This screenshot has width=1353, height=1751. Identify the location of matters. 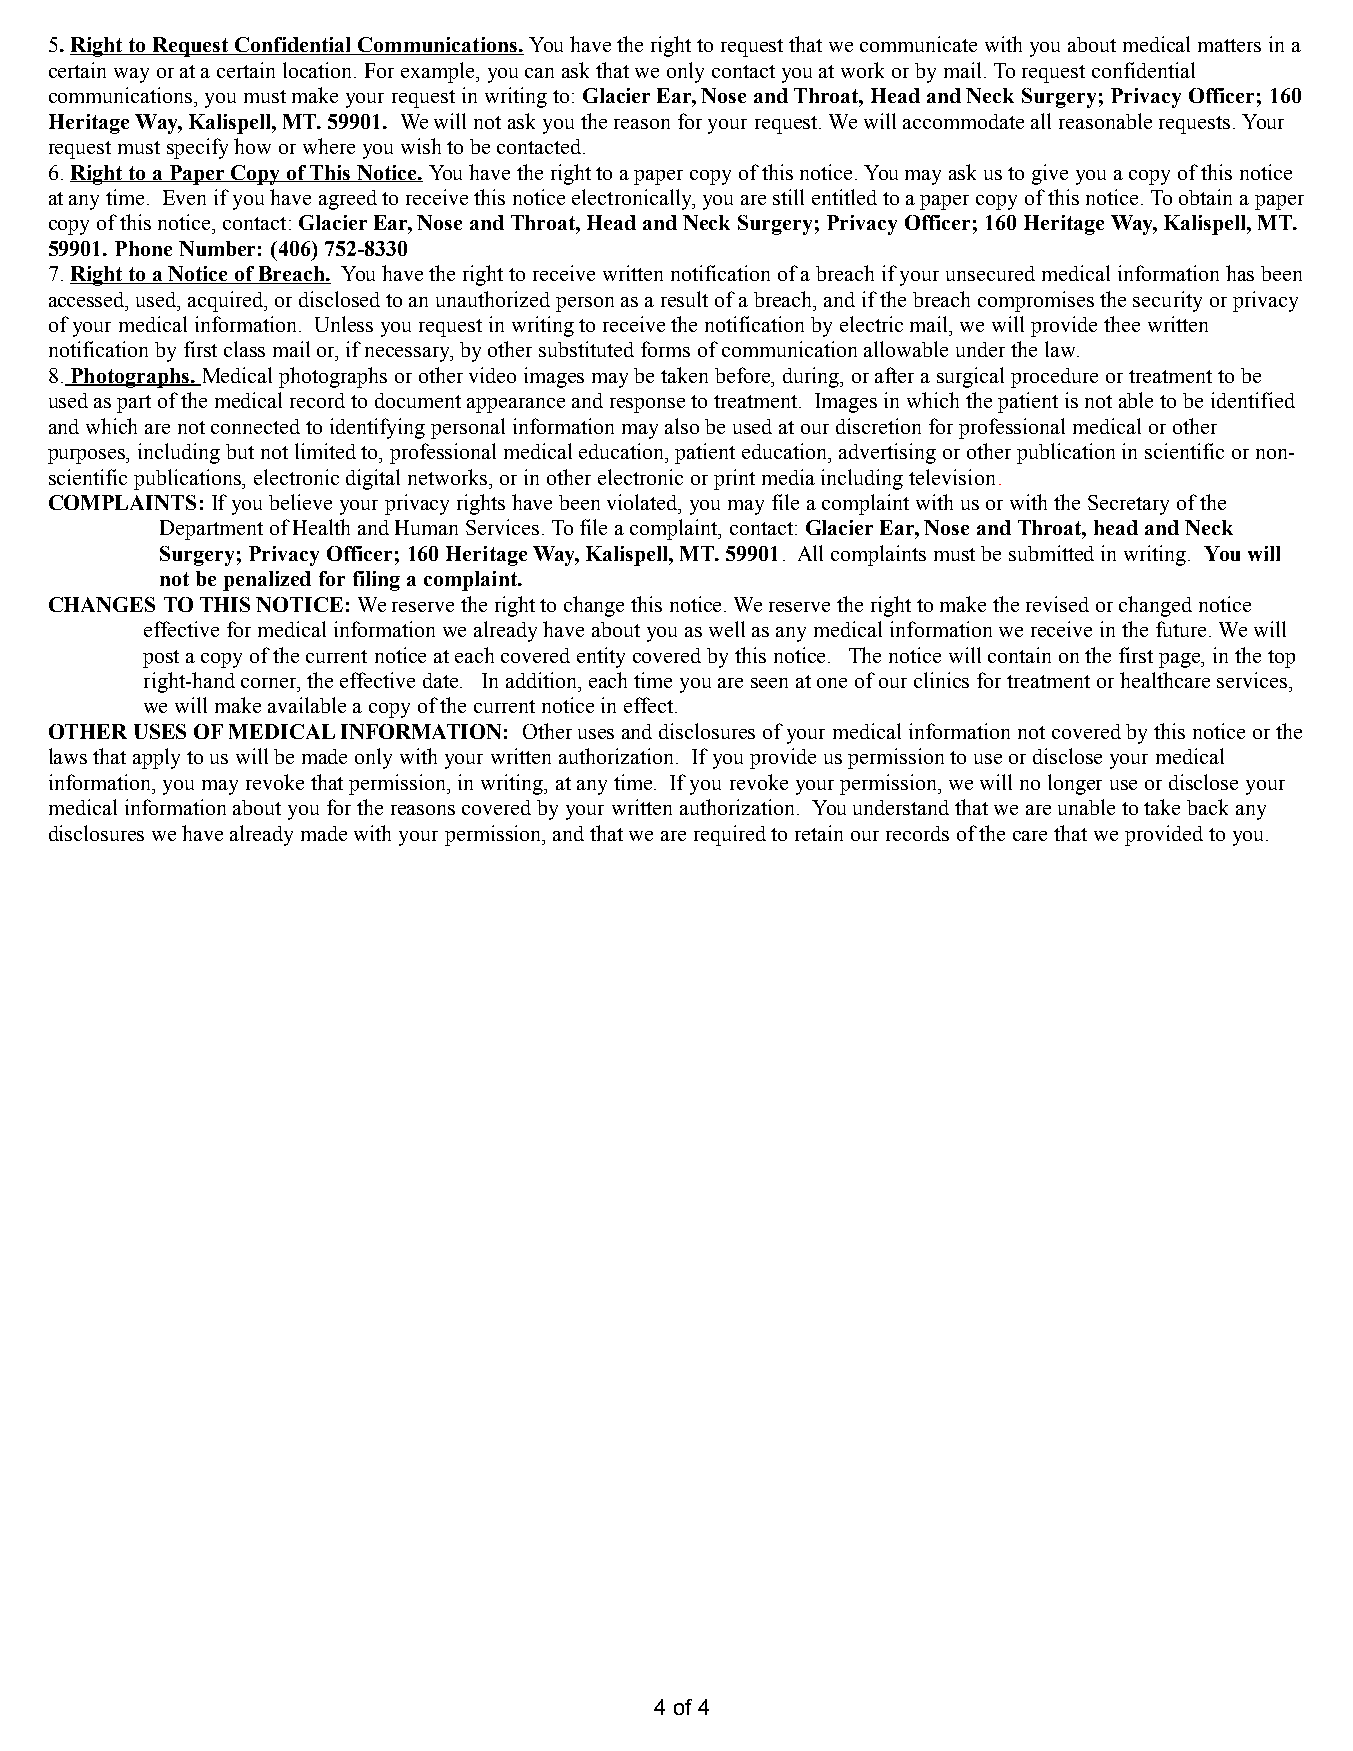
(1229, 45).
